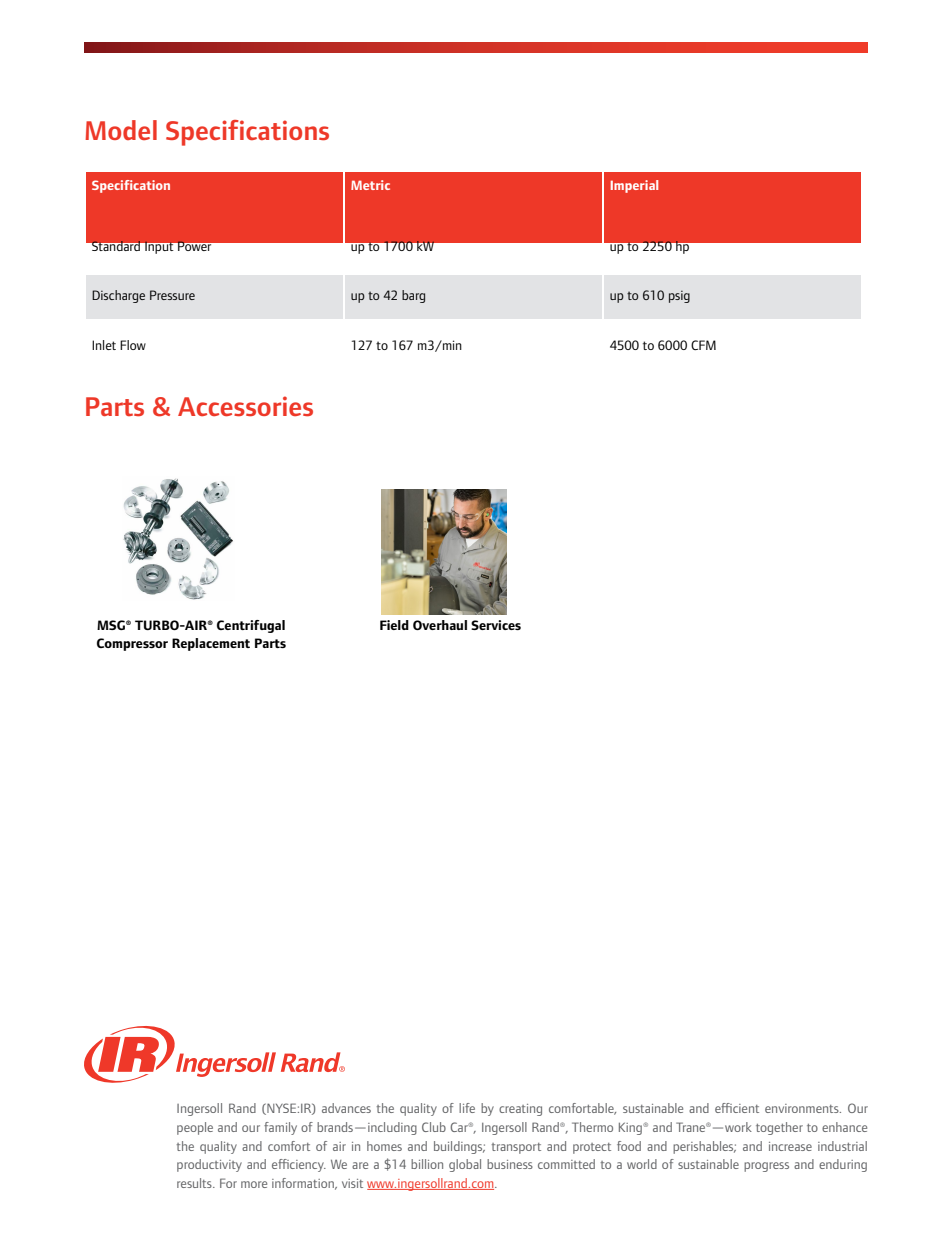  Describe the element at coordinates (121, 130) in the screenshot. I see `Model` at that location.
